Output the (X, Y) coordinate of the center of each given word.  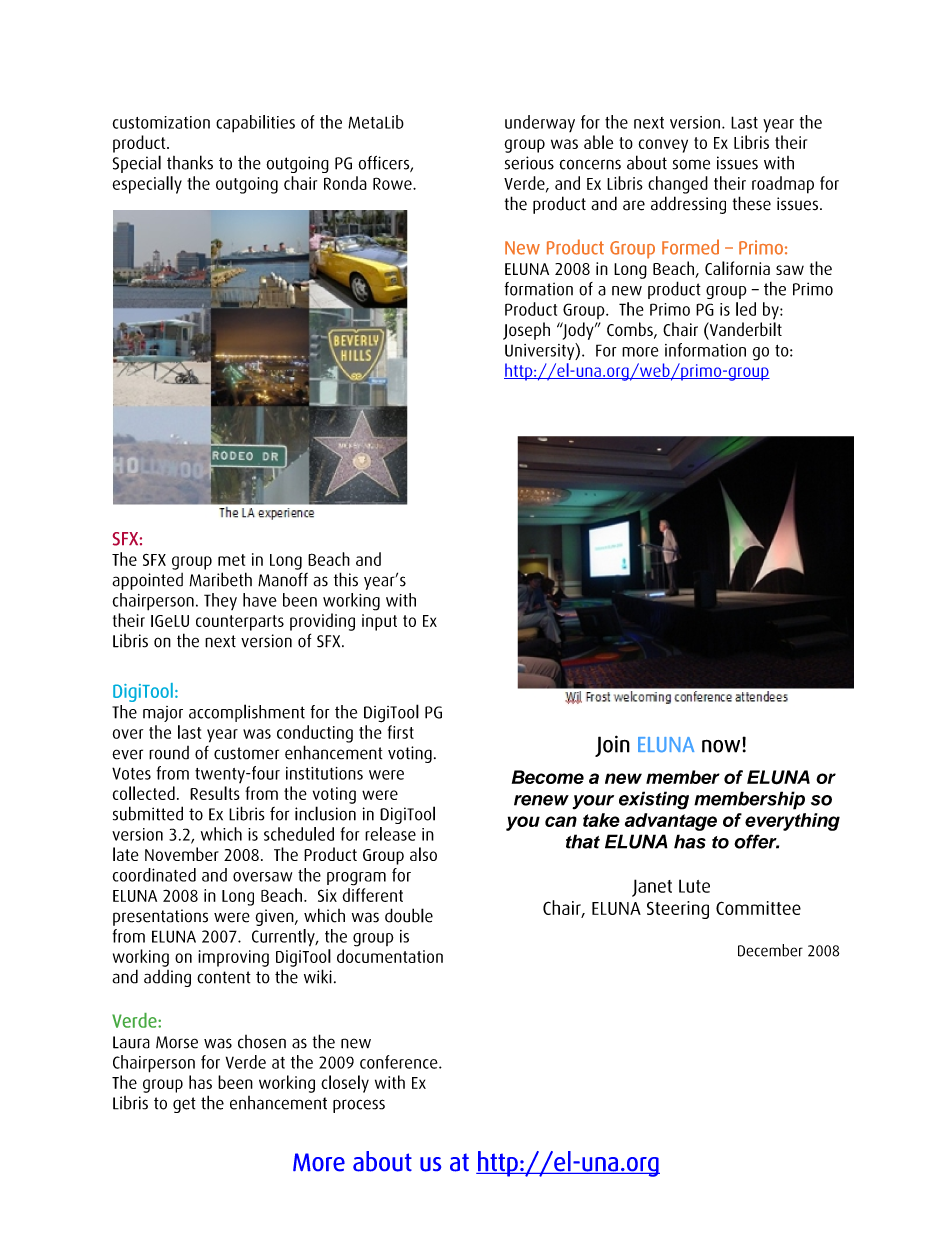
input (379, 622)
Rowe (393, 183)
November (182, 854)
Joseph (526, 331)
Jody (578, 331)
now (721, 746)
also (423, 854)
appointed (147, 581)
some (691, 164)
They (220, 601)
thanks (190, 162)
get (184, 1105)
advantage (671, 822)
